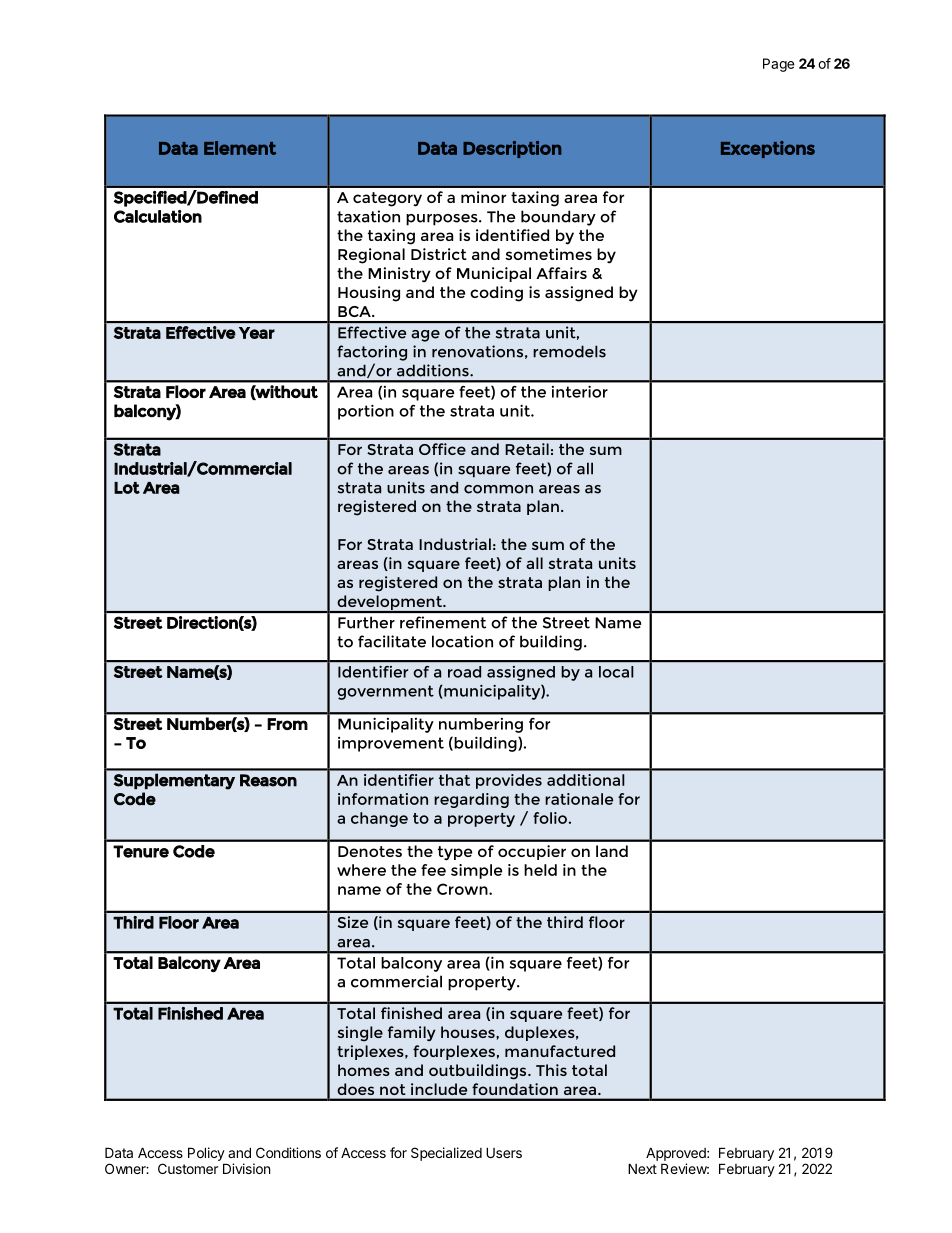 The image size is (952, 1233). What do you see at coordinates (287, 724) in the screenshot?
I see `From` at bounding box center [287, 724].
